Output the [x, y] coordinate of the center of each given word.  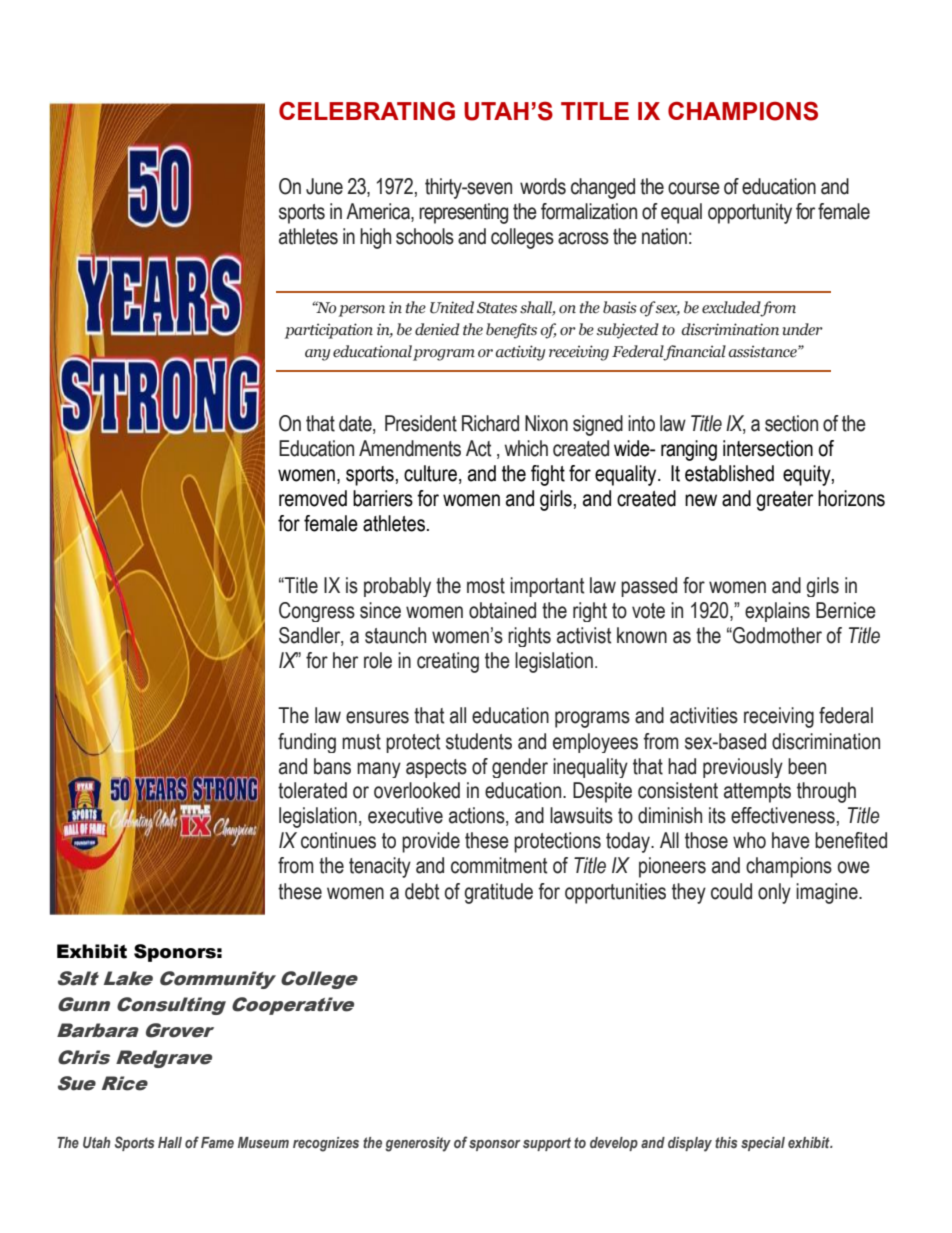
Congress [317, 612]
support [547, 1144]
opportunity [750, 213]
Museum [263, 1142]
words [543, 186]
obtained [502, 610]
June [324, 186]
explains [777, 612]
